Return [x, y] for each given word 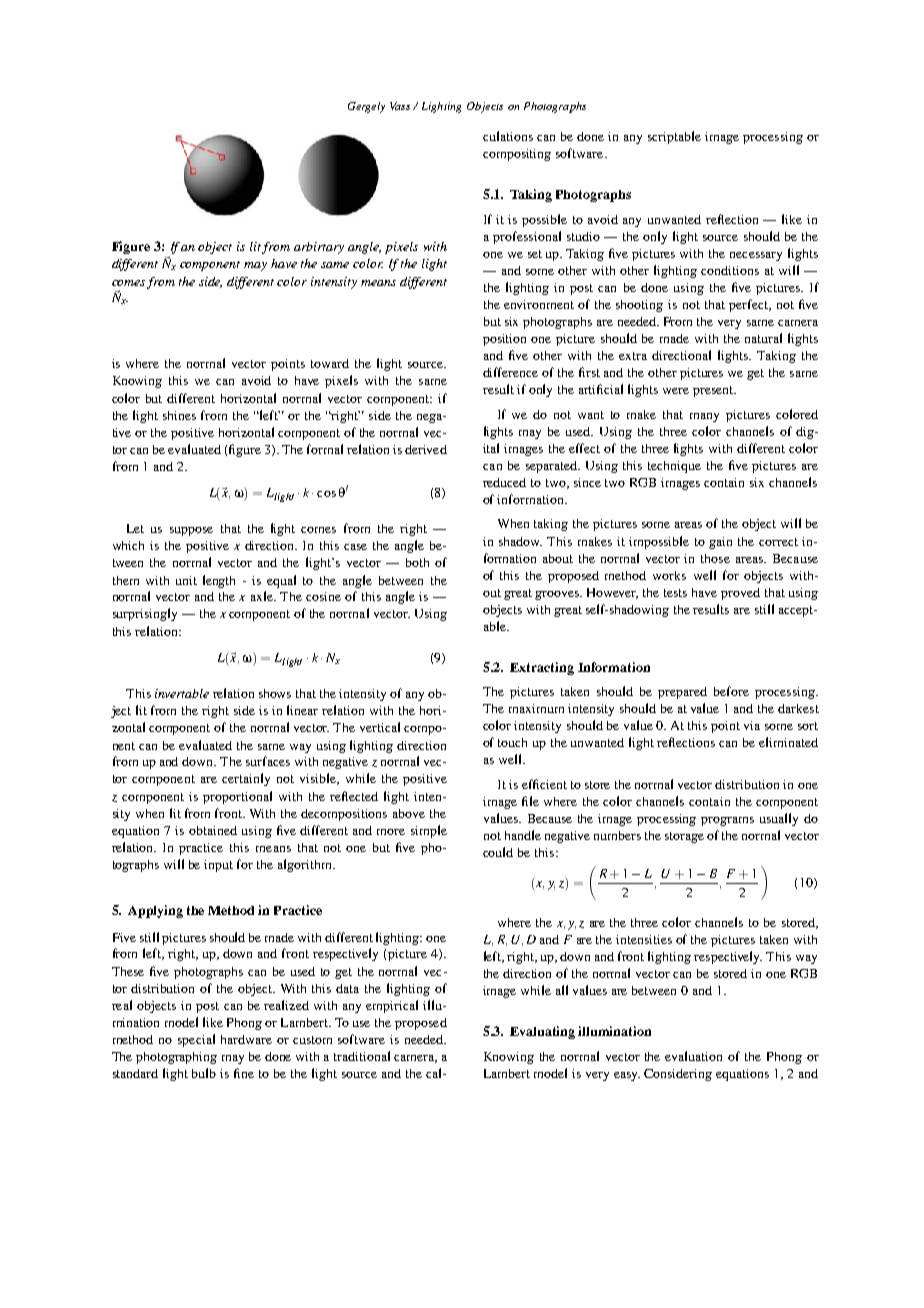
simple [429, 831]
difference [510, 372]
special [196, 1040]
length [219, 581]
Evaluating [542, 1032]
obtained [213, 830]
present [714, 391]
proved [740, 594]
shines [179, 415]
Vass [402, 106]
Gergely [366, 107]
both [417, 562]
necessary [756, 256]
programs [727, 821]
